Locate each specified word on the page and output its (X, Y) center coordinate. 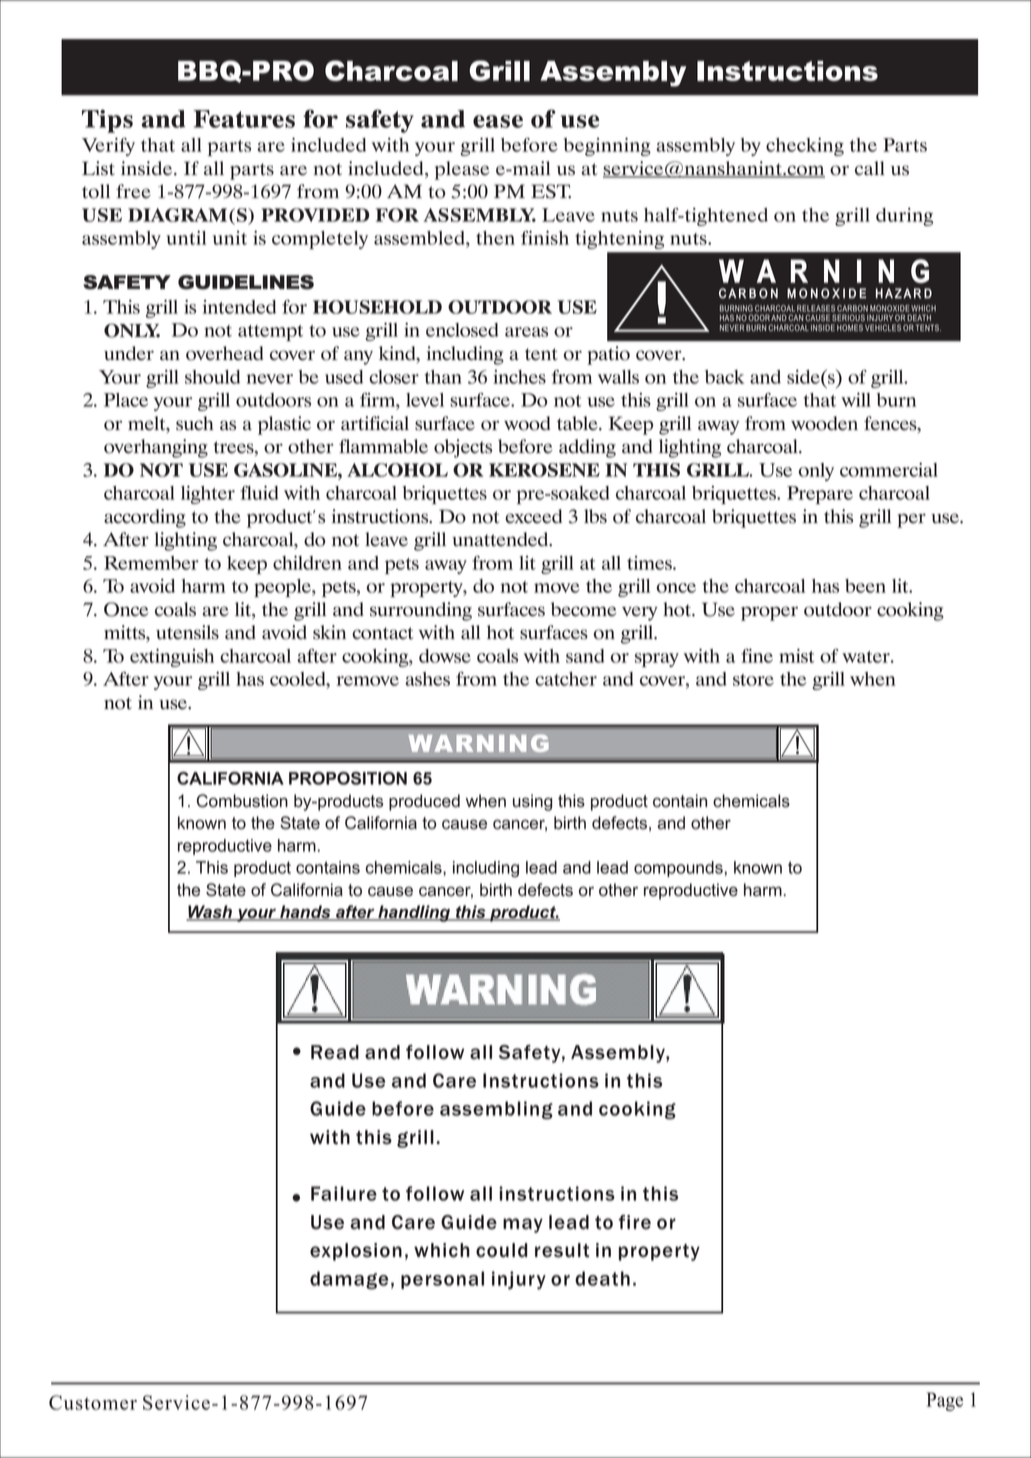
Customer (93, 1402)
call (870, 168)
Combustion (242, 801)
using (532, 802)
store (753, 680)
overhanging (156, 448)
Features (244, 119)
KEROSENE (544, 470)
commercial (889, 470)
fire (635, 1222)
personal (442, 1280)
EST (551, 191)
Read (335, 1052)
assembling (496, 1110)
